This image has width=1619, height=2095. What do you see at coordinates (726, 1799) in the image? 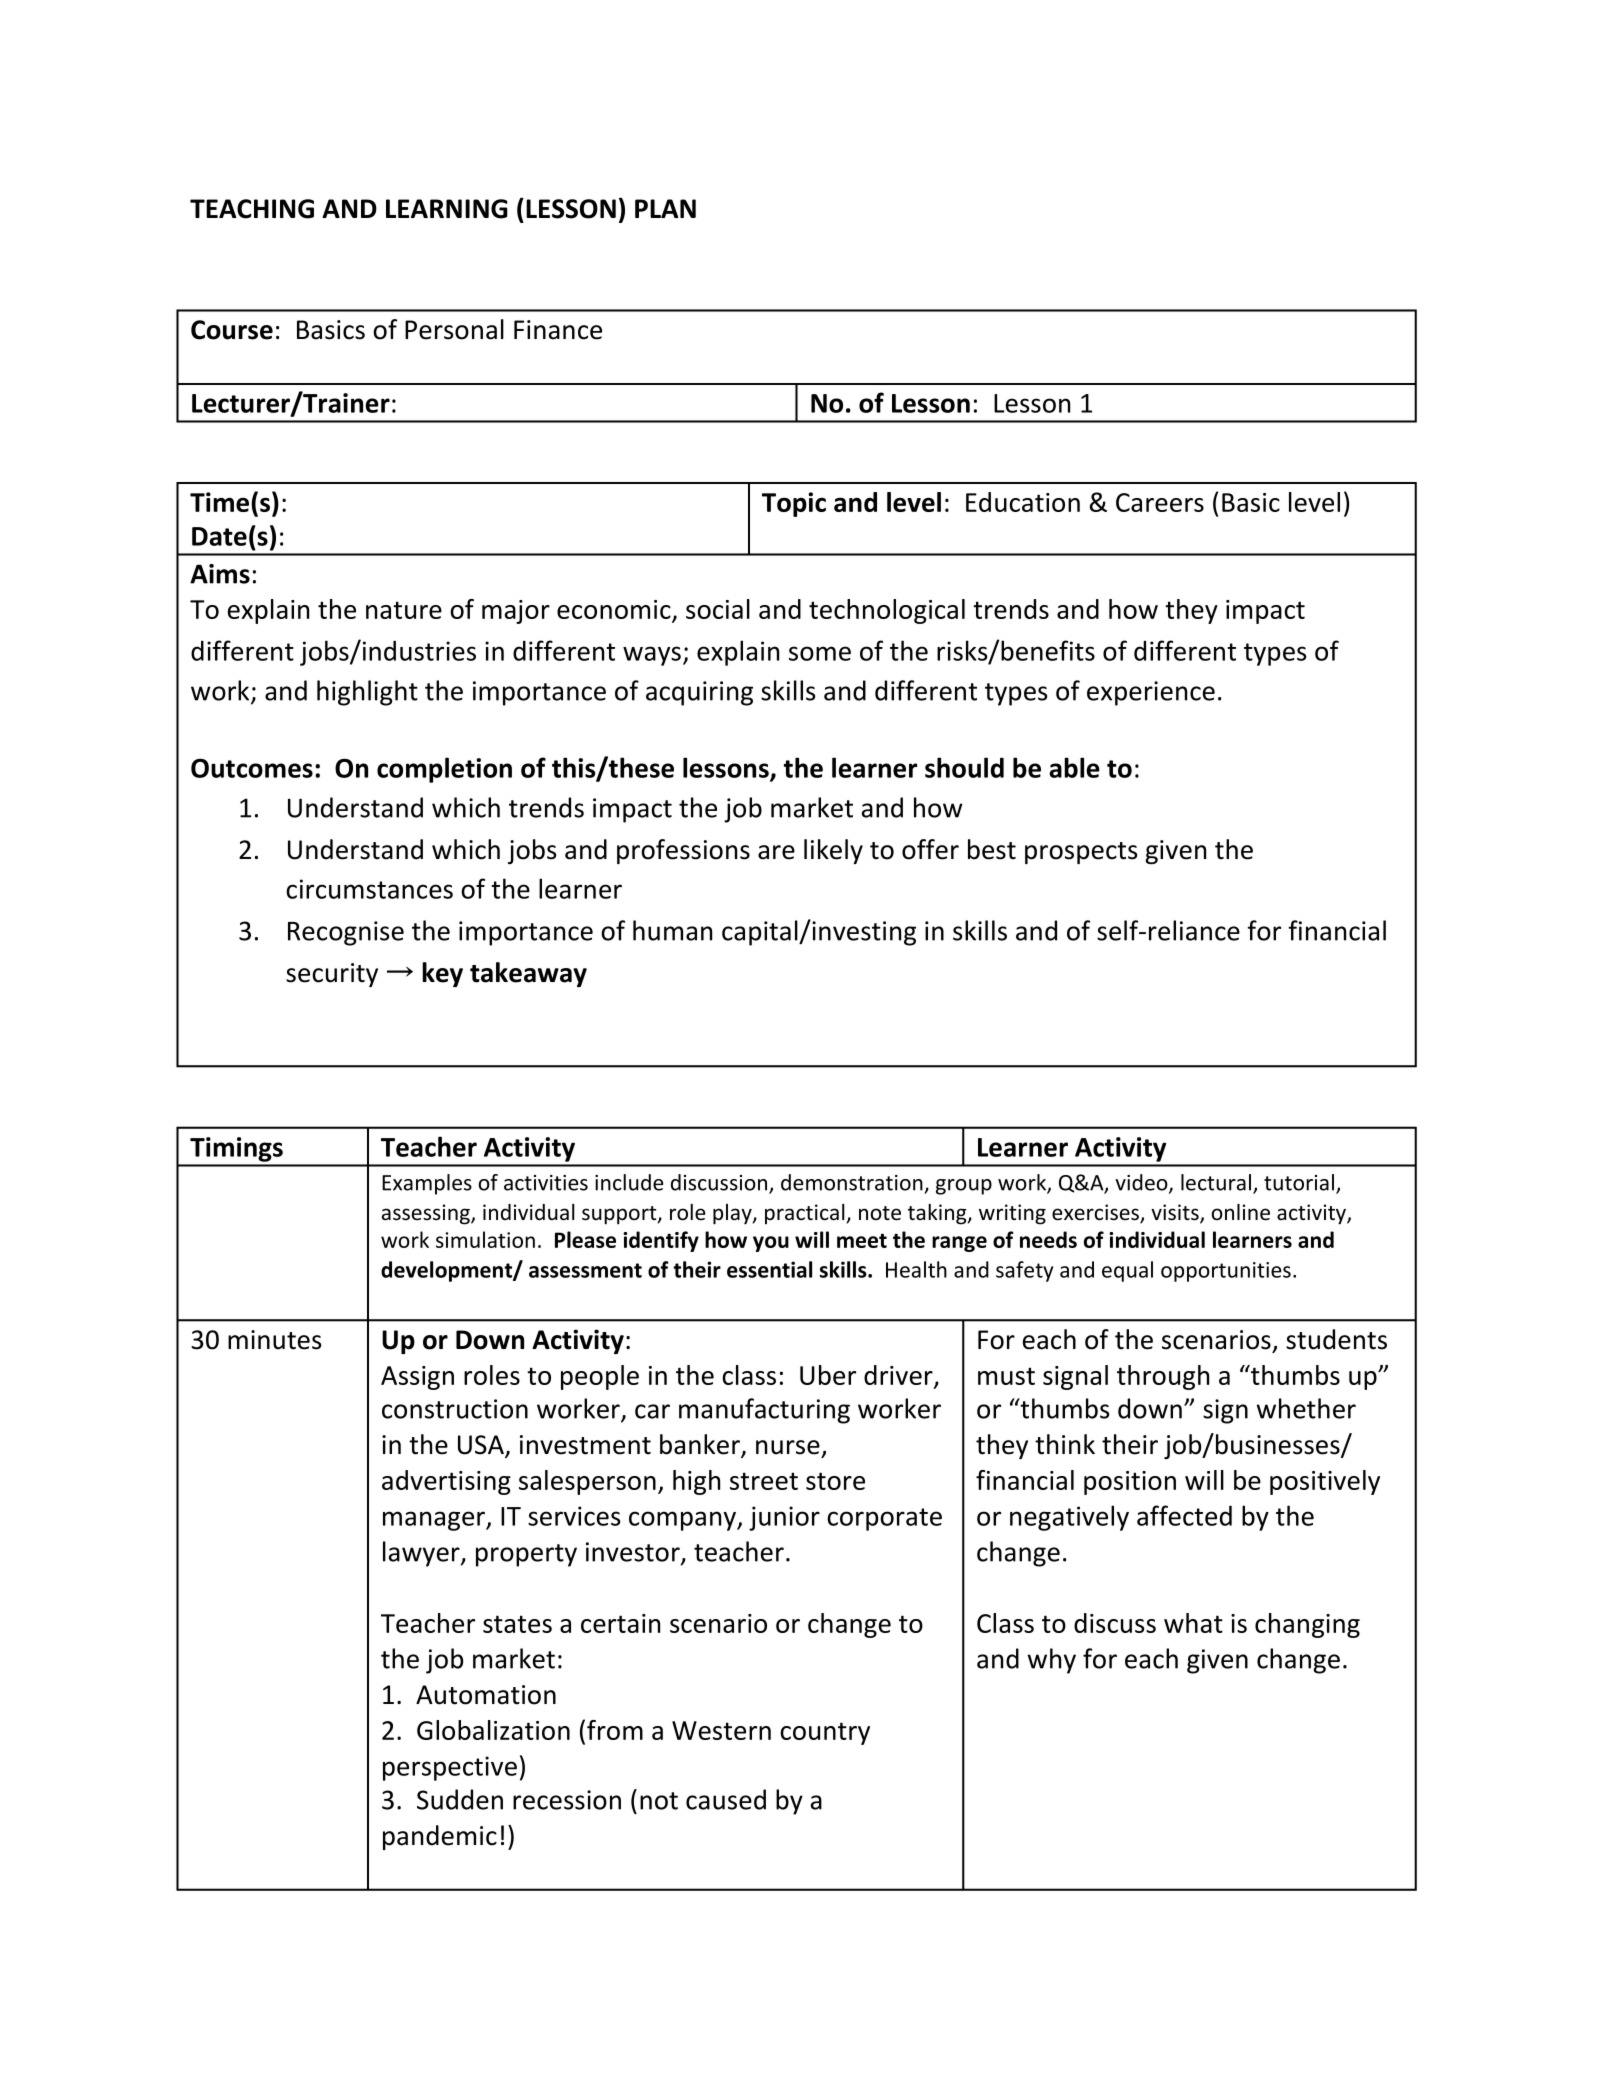
I see `caused` at bounding box center [726, 1799].
